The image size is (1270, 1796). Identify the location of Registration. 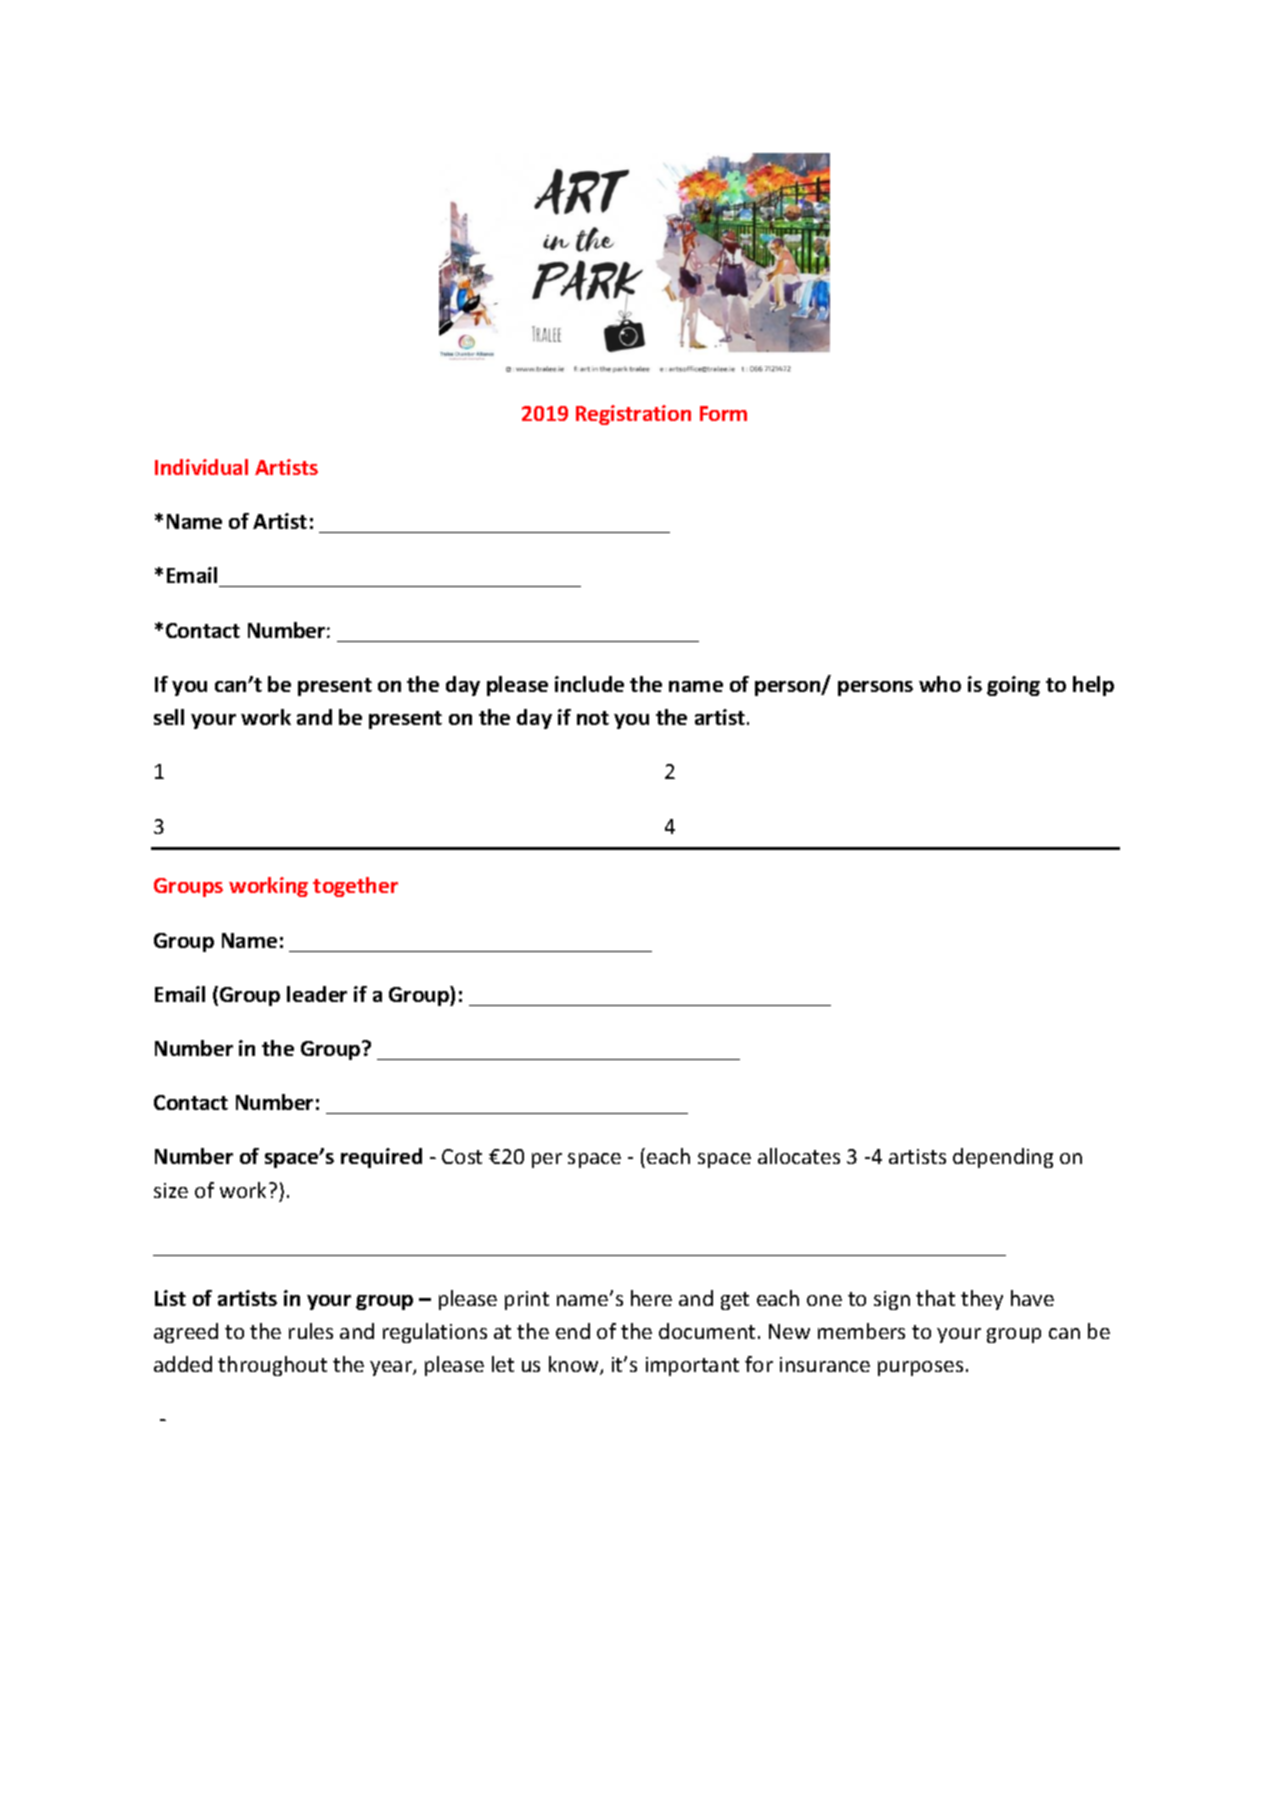
(633, 415).
